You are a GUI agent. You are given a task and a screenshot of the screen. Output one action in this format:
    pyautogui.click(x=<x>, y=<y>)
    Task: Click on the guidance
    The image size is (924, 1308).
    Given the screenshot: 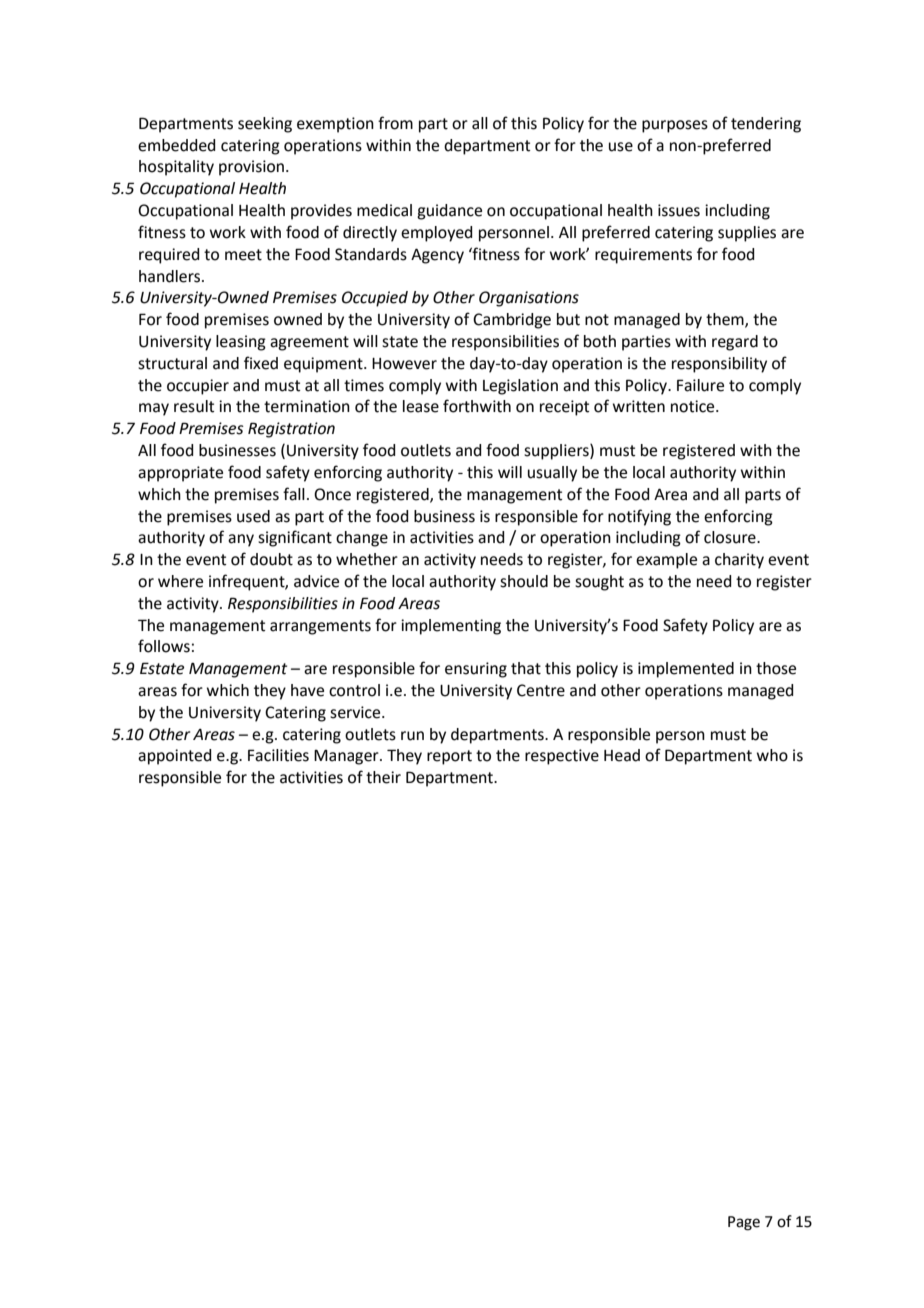 What is the action you would take?
    pyautogui.click(x=449, y=212)
